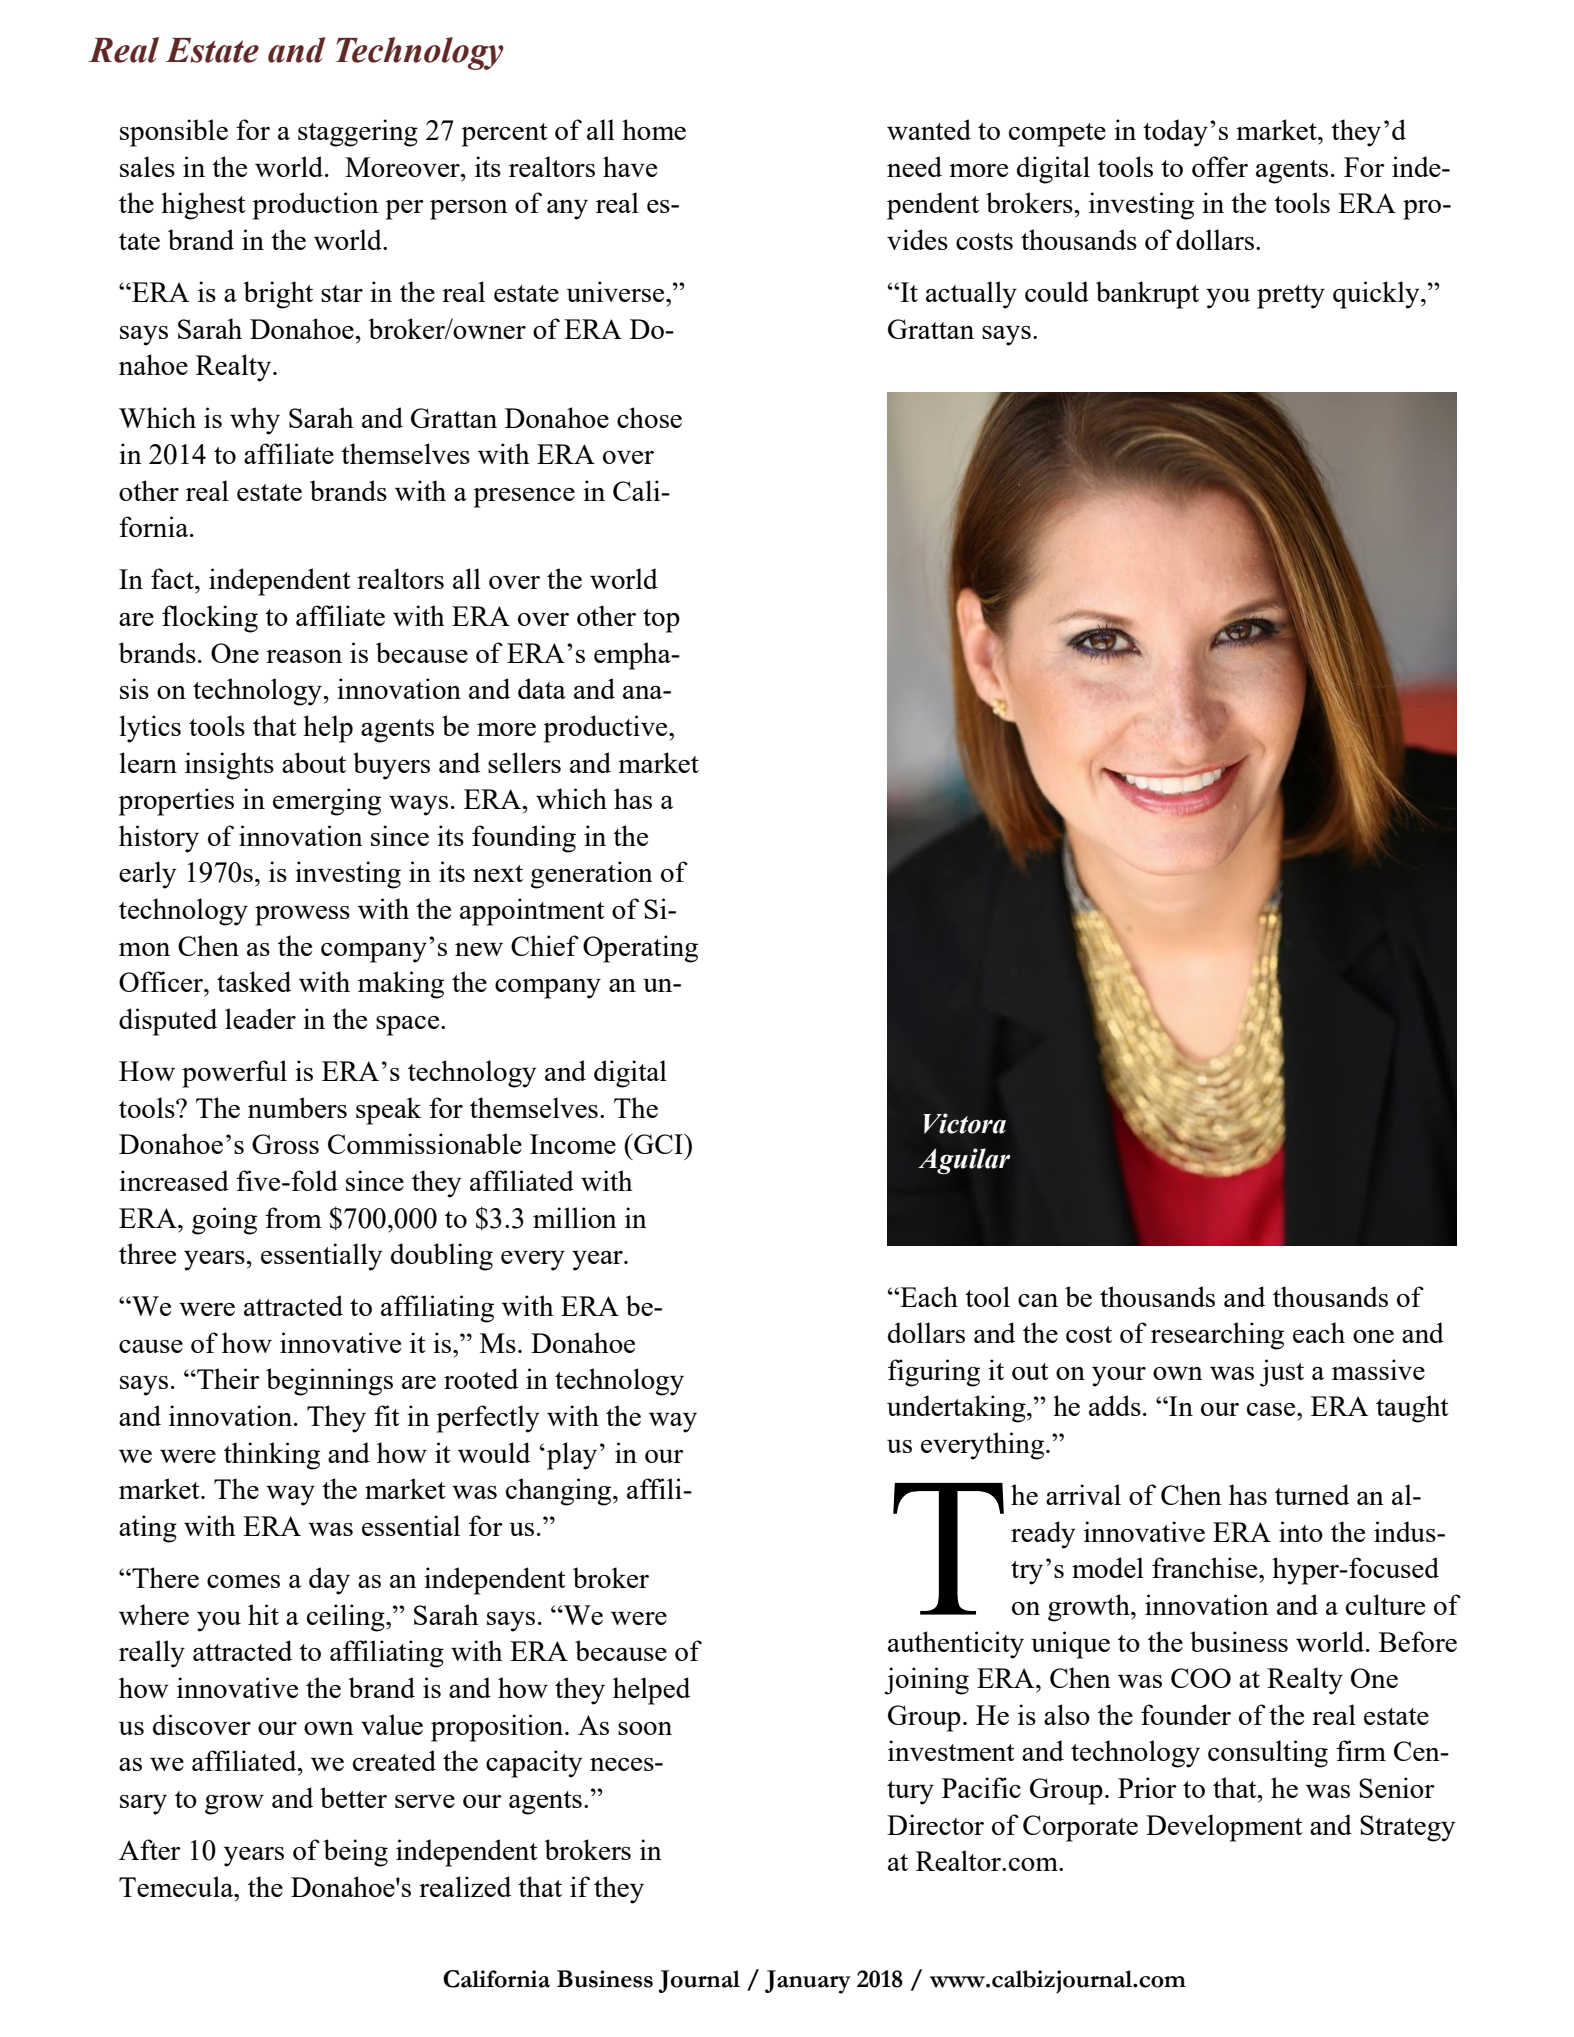 The image size is (1574, 2037). What do you see at coordinates (316, 206) in the screenshot?
I see `production` at bounding box center [316, 206].
